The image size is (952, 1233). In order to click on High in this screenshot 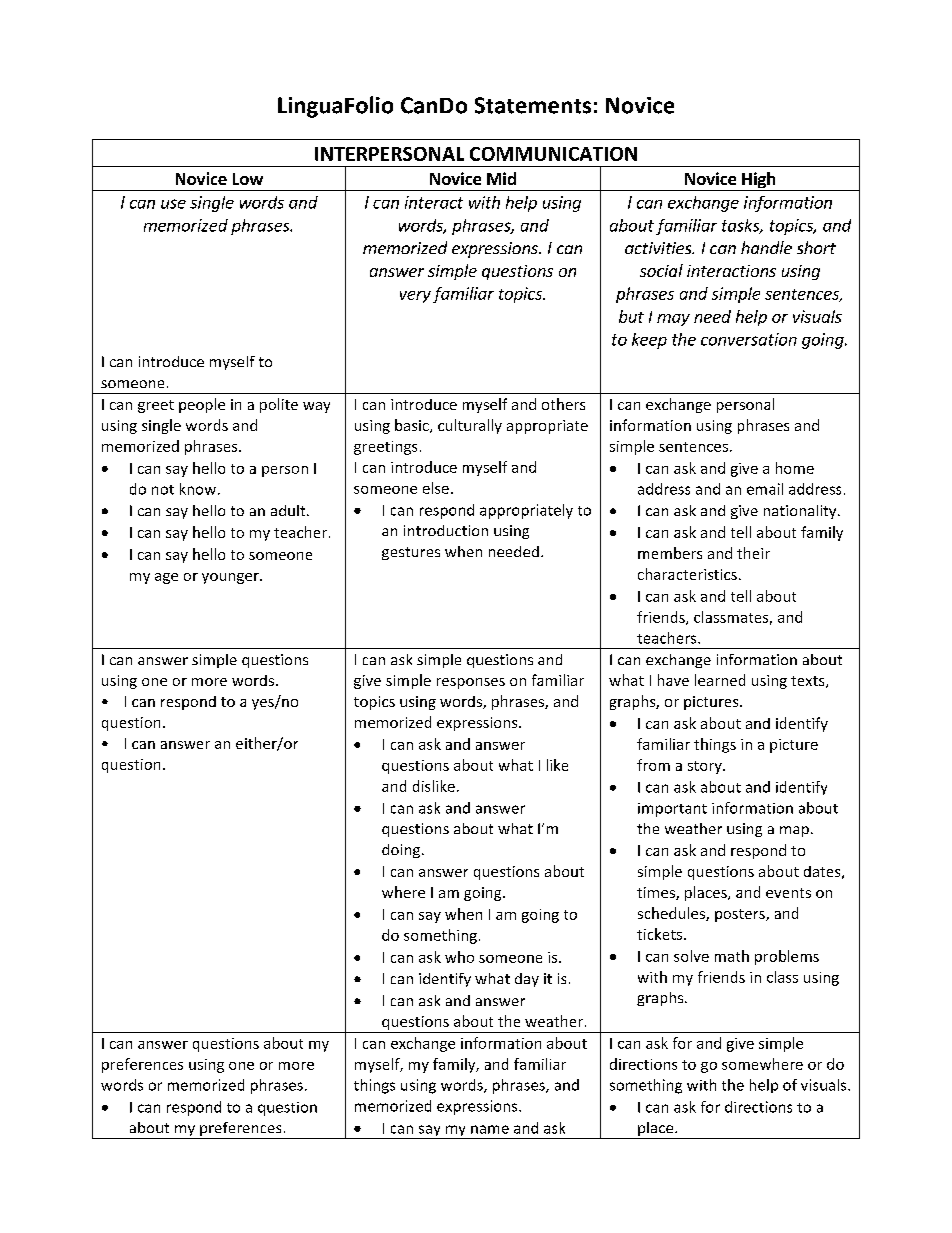, I will do `click(759, 181)`.
